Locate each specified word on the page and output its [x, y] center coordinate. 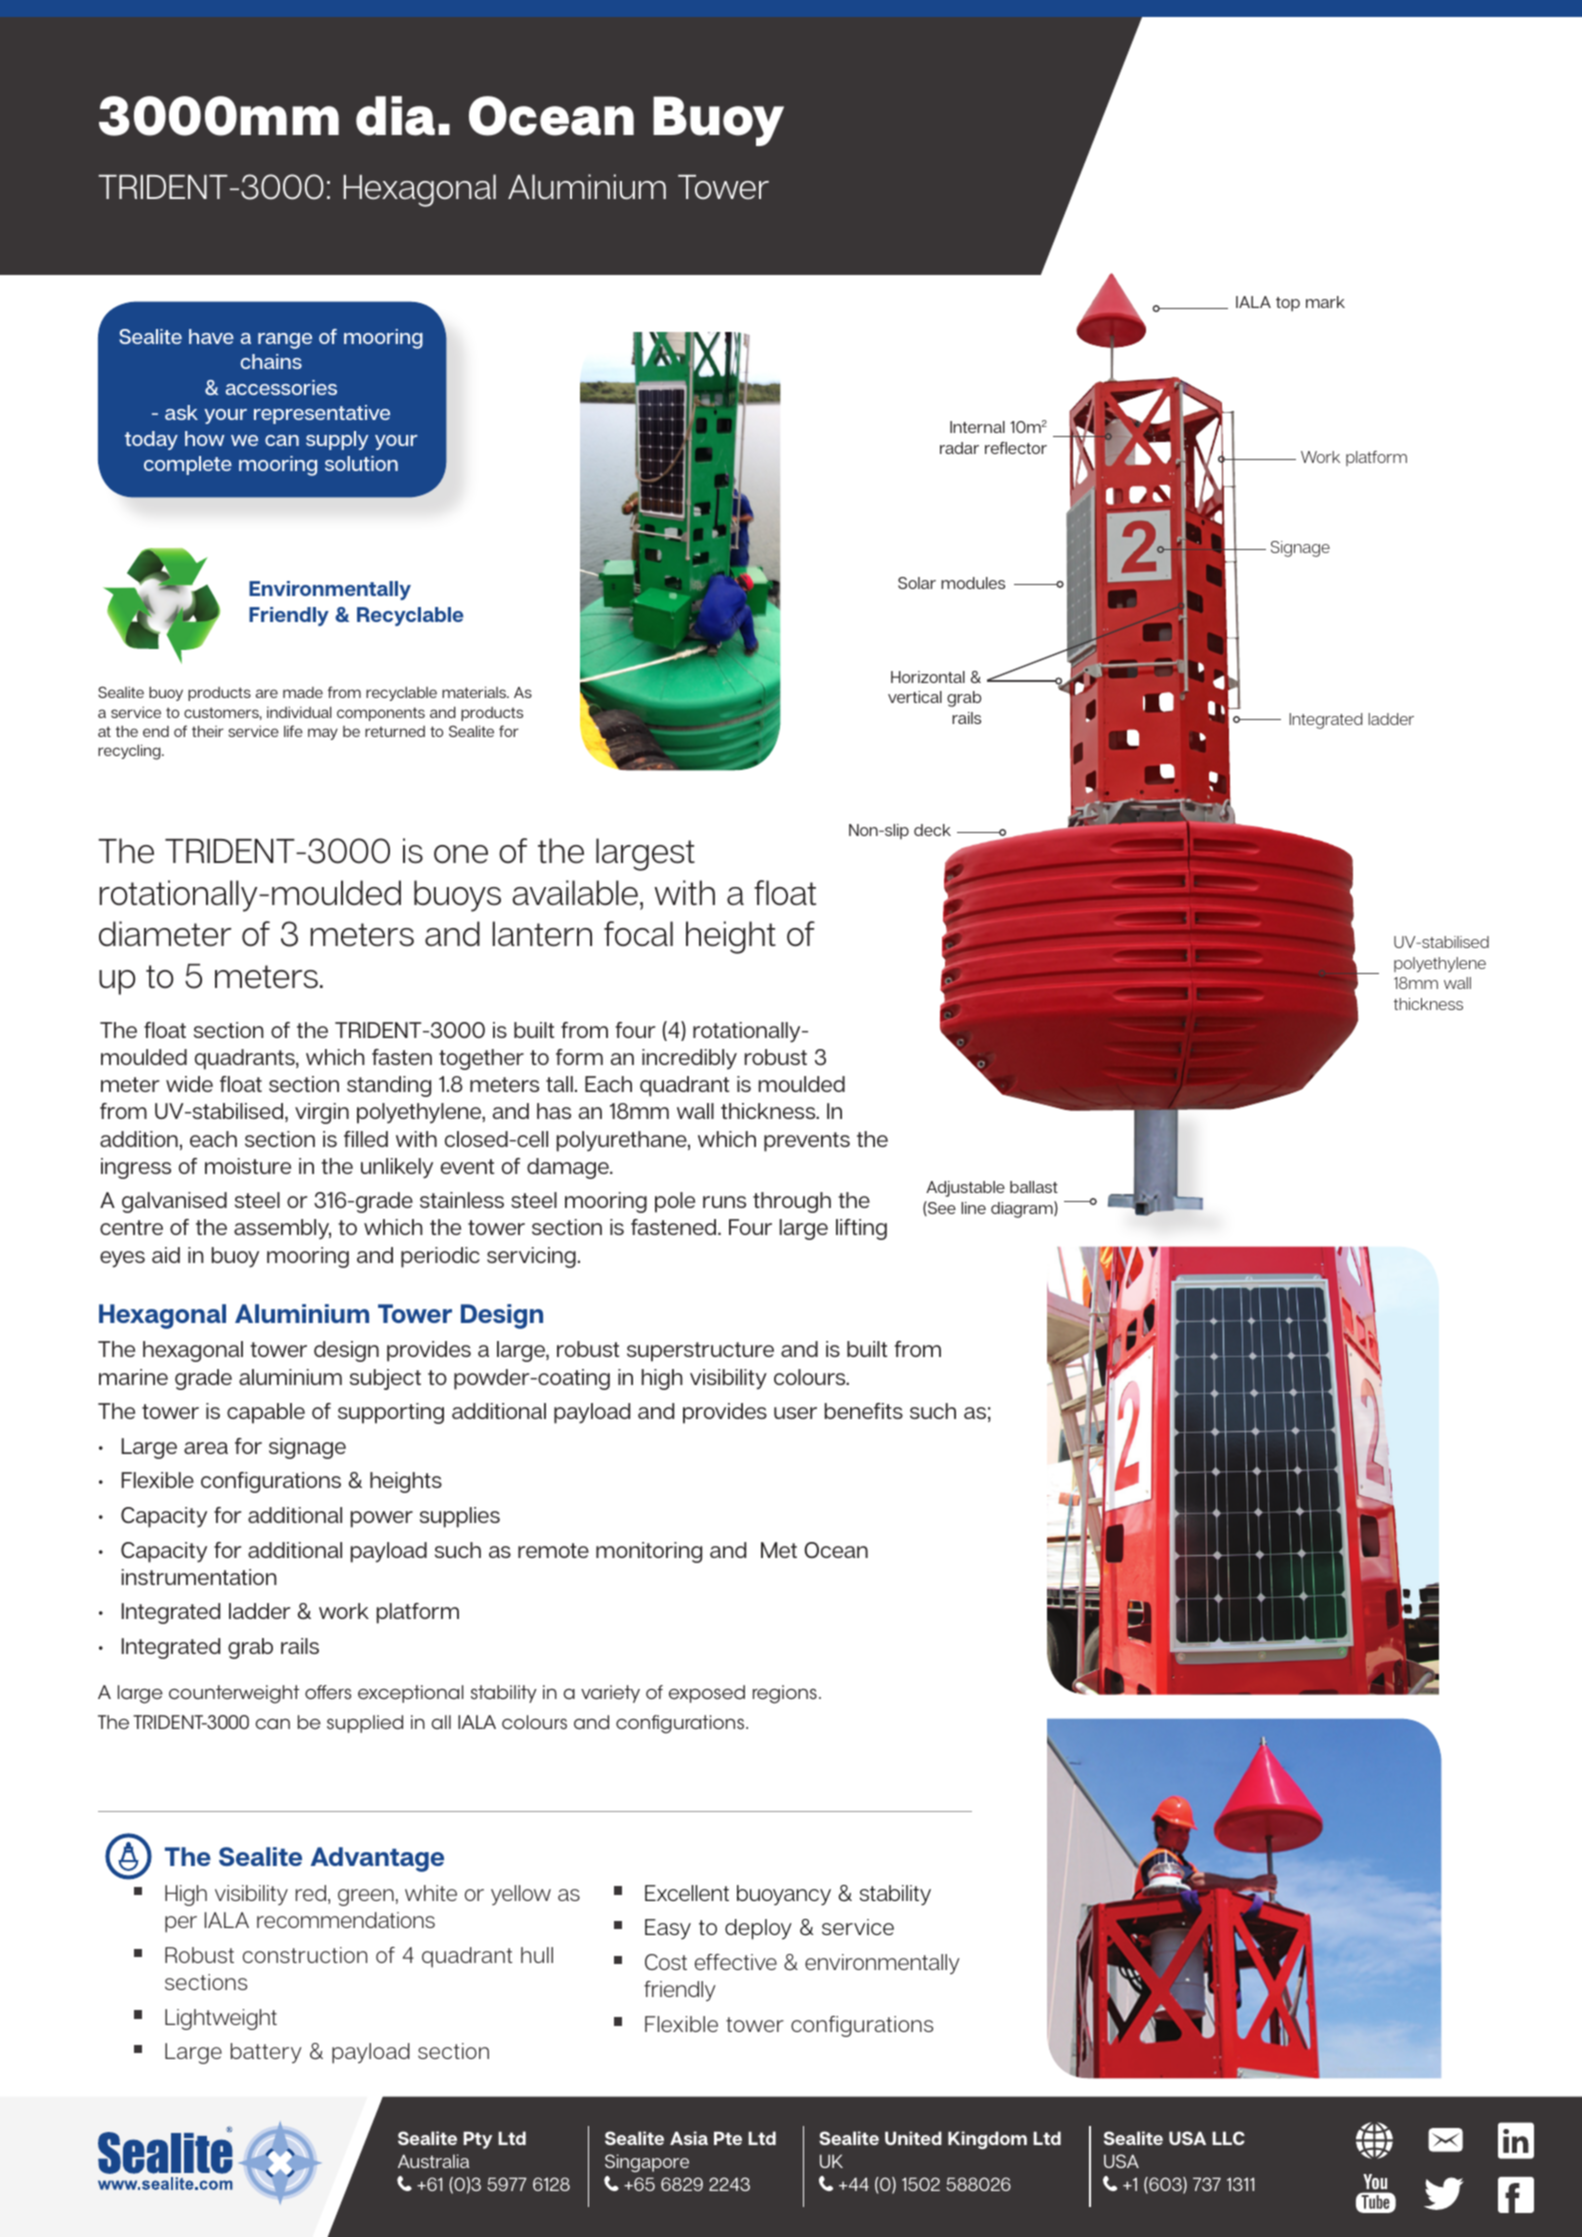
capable [266, 1413]
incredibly [689, 1059]
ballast [1034, 1187]
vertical [915, 697]
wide [189, 1084]
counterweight [234, 1694]
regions [785, 1694]
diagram [1023, 1209]
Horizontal [928, 677]
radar [959, 448]
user [795, 1413]
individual [299, 712]
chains [271, 361]
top [1288, 304]
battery [266, 2053]
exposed [707, 1694]
